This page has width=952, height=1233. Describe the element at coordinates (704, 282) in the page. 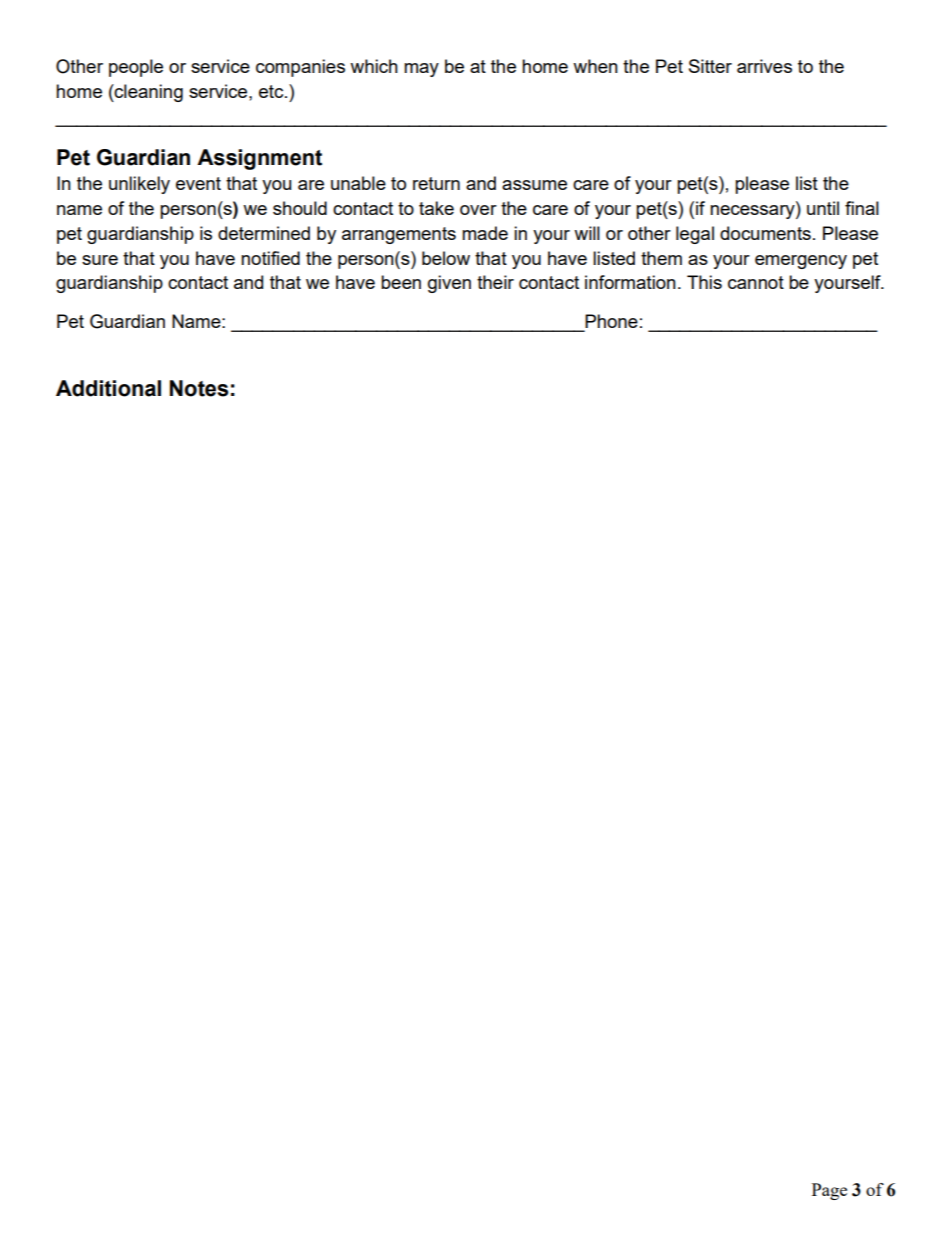

I see `This` at that location.
